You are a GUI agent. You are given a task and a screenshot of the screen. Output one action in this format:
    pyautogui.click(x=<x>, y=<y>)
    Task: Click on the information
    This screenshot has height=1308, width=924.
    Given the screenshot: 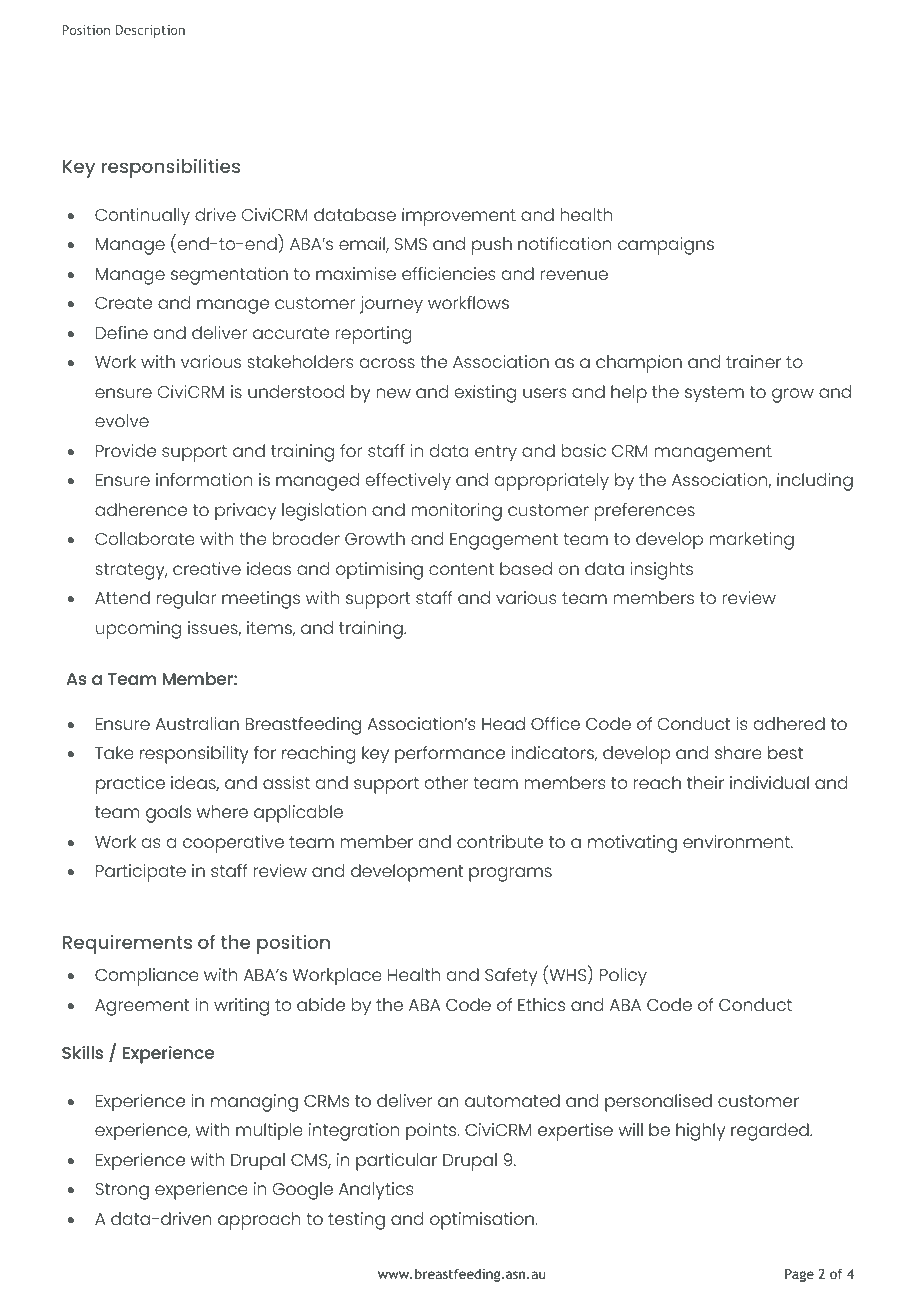 What is the action you would take?
    pyautogui.click(x=204, y=479)
